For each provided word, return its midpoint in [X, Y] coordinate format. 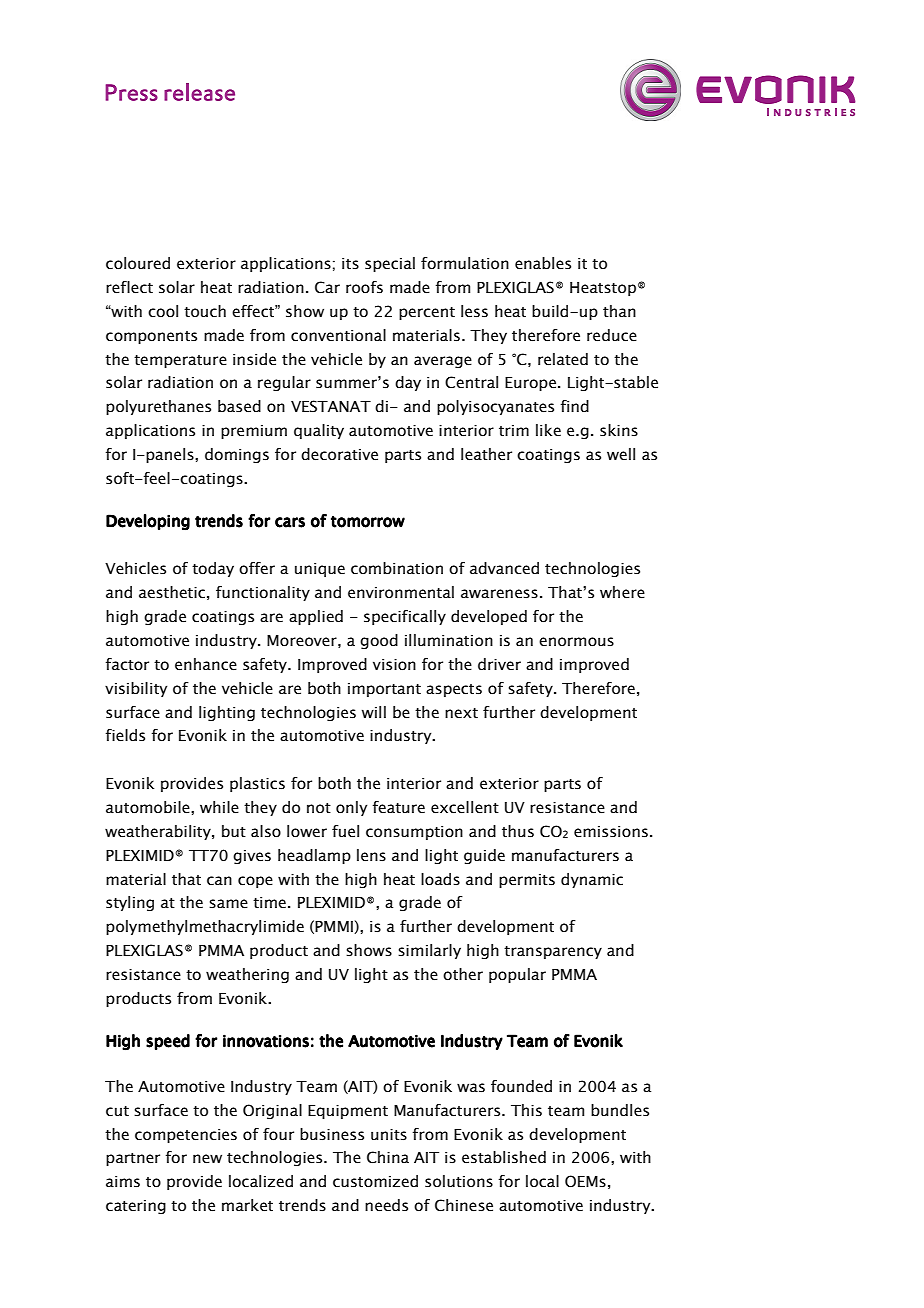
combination [397, 568]
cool [163, 311]
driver [499, 664]
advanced [504, 568]
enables [543, 263]
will [374, 712]
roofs [364, 287]
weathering [247, 975]
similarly [429, 951]
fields [125, 735]
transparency [553, 952]
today [213, 569]
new [207, 1159]
